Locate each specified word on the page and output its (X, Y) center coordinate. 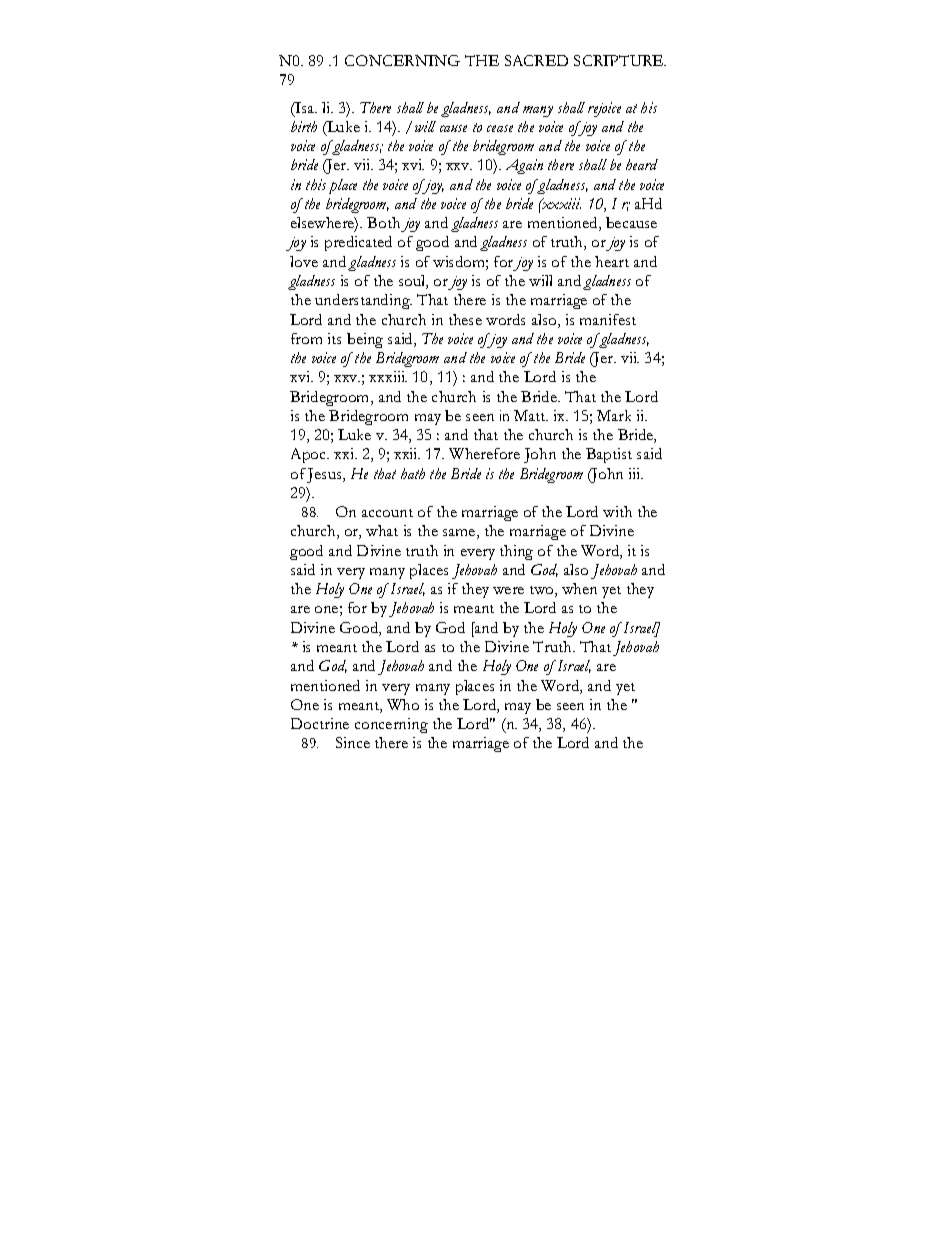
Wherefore (484, 453)
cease (500, 128)
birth (304, 126)
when (579, 588)
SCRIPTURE (620, 60)
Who (403, 704)
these (465, 319)
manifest (608, 319)
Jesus (325, 475)
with (617, 511)
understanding (363, 301)
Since (353, 742)
